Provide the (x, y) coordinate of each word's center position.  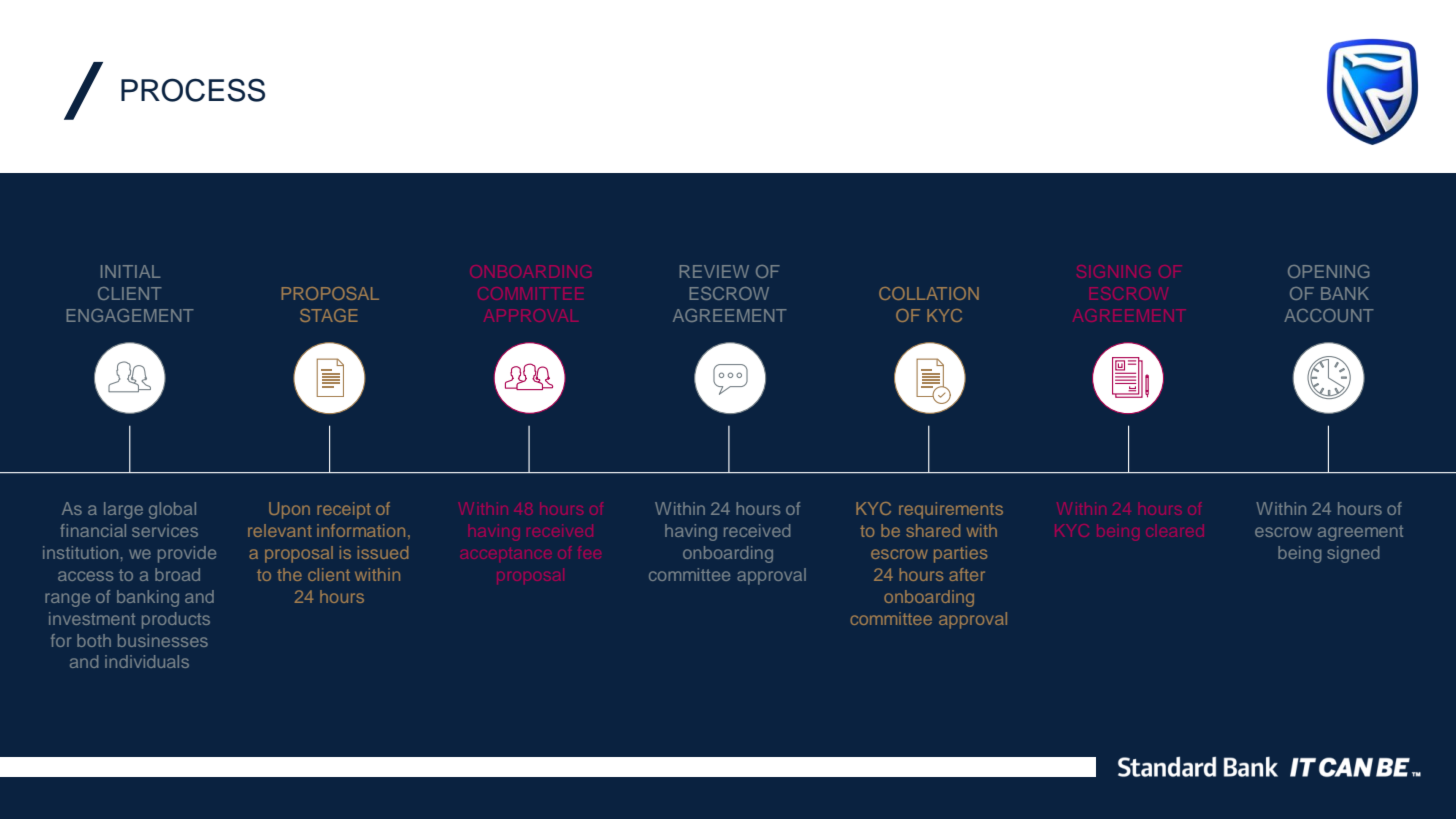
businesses (163, 640)
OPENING (1328, 271)
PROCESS (193, 90)
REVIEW (714, 271)
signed (1353, 554)
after (967, 574)
